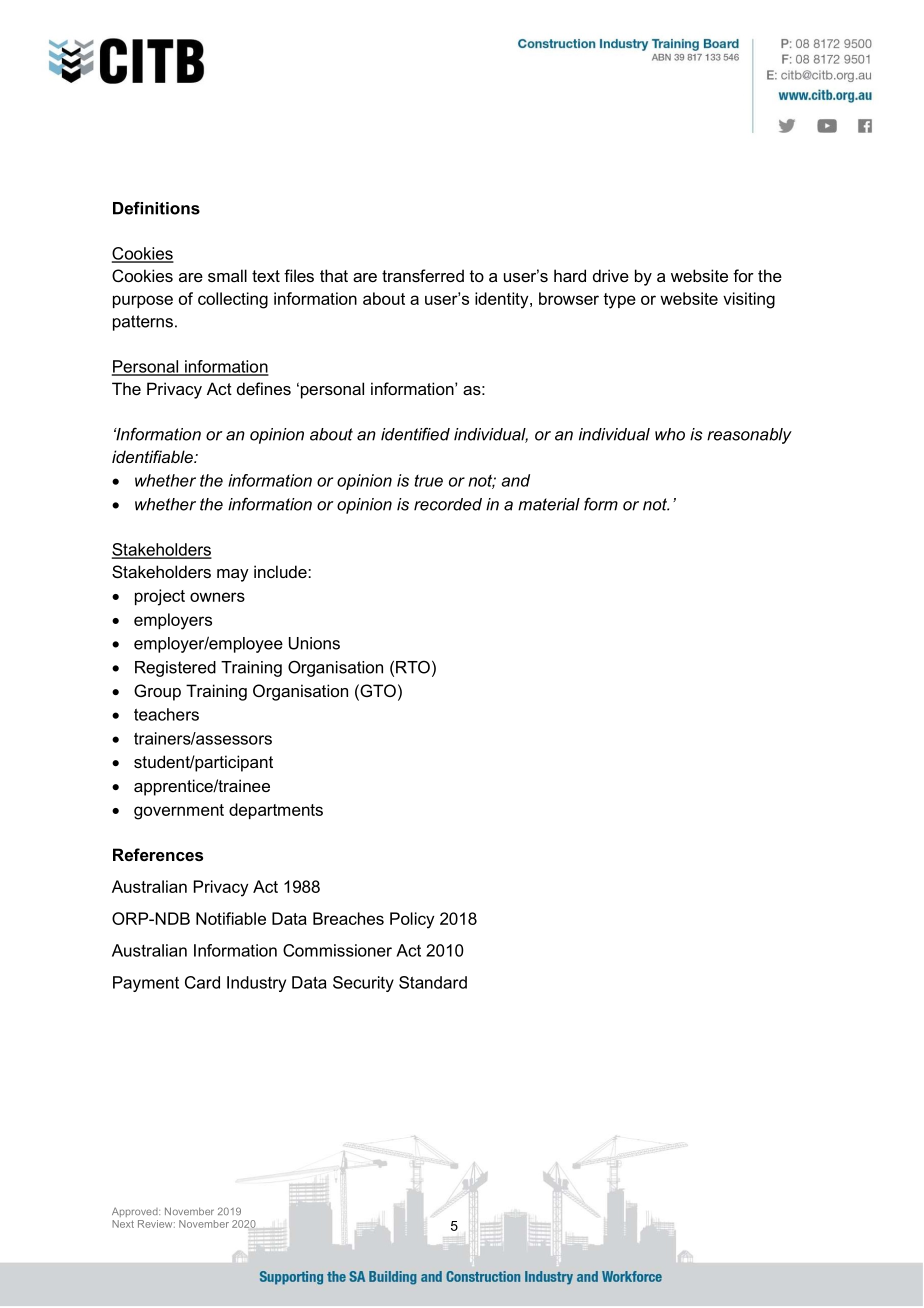 This image has height=1308, width=924. What do you see at coordinates (227, 275) in the image?
I see `small` at bounding box center [227, 275].
